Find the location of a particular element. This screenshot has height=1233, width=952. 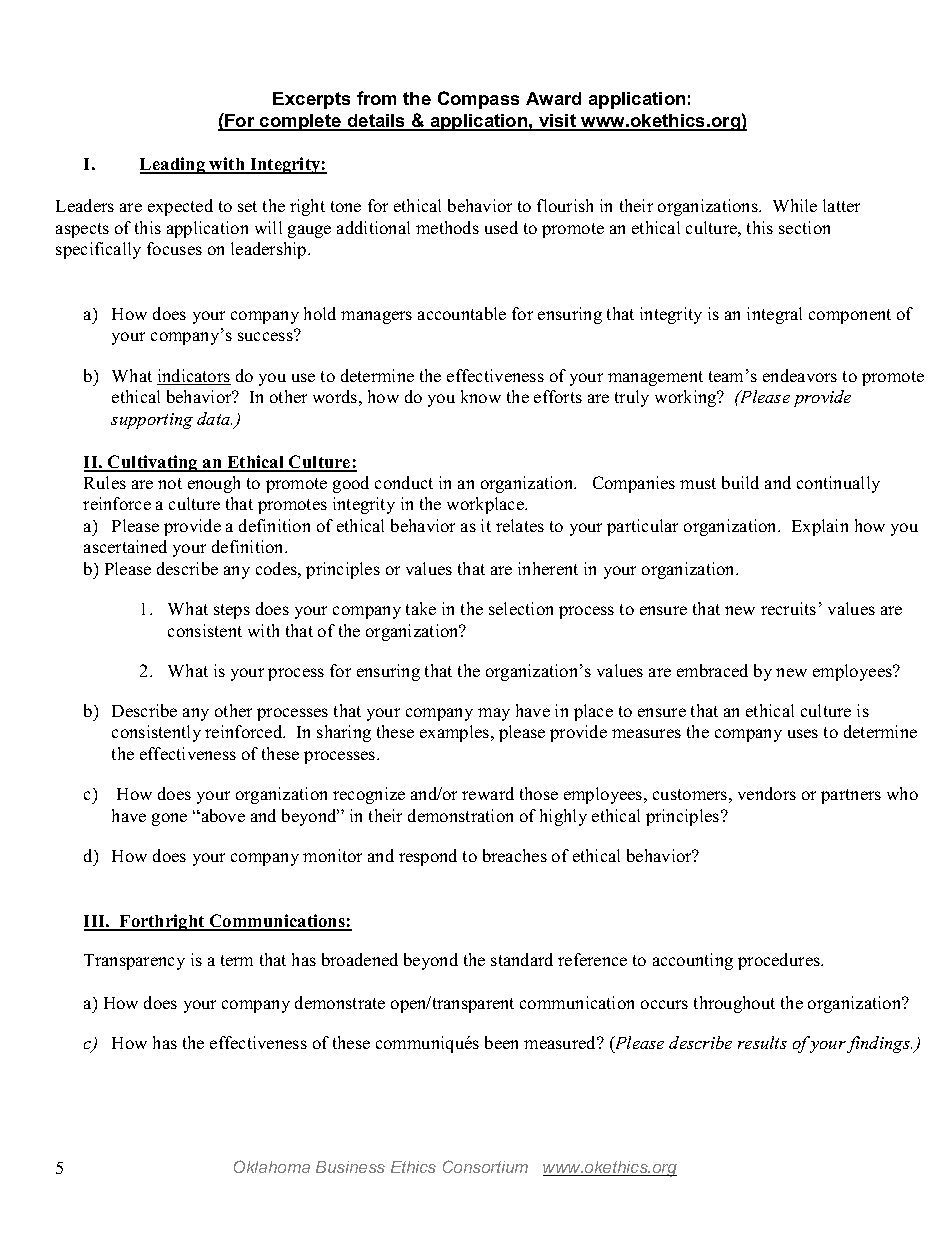

breaches is located at coordinates (515, 855).
